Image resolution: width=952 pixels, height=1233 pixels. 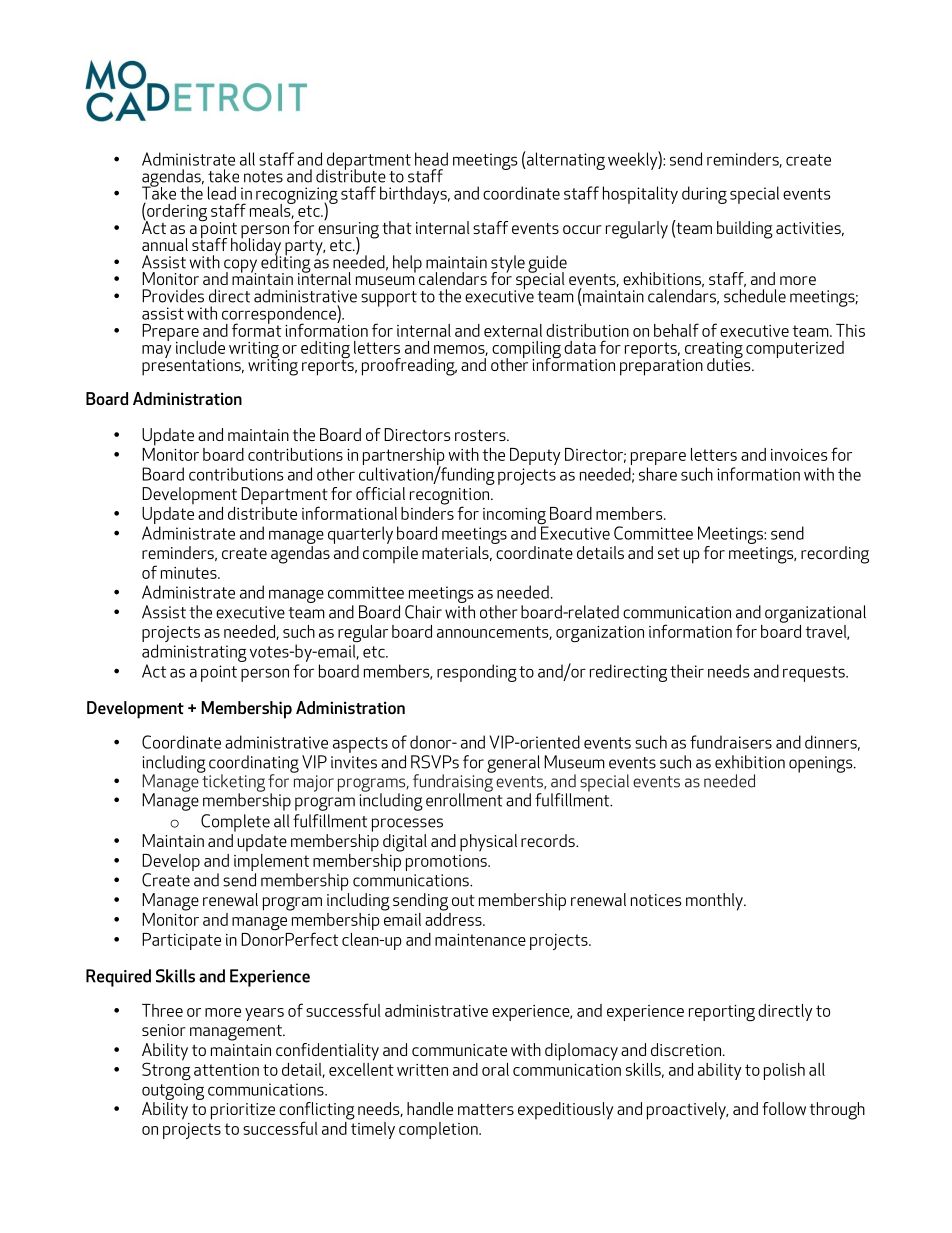 I want to click on matters, so click(x=486, y=1109).
